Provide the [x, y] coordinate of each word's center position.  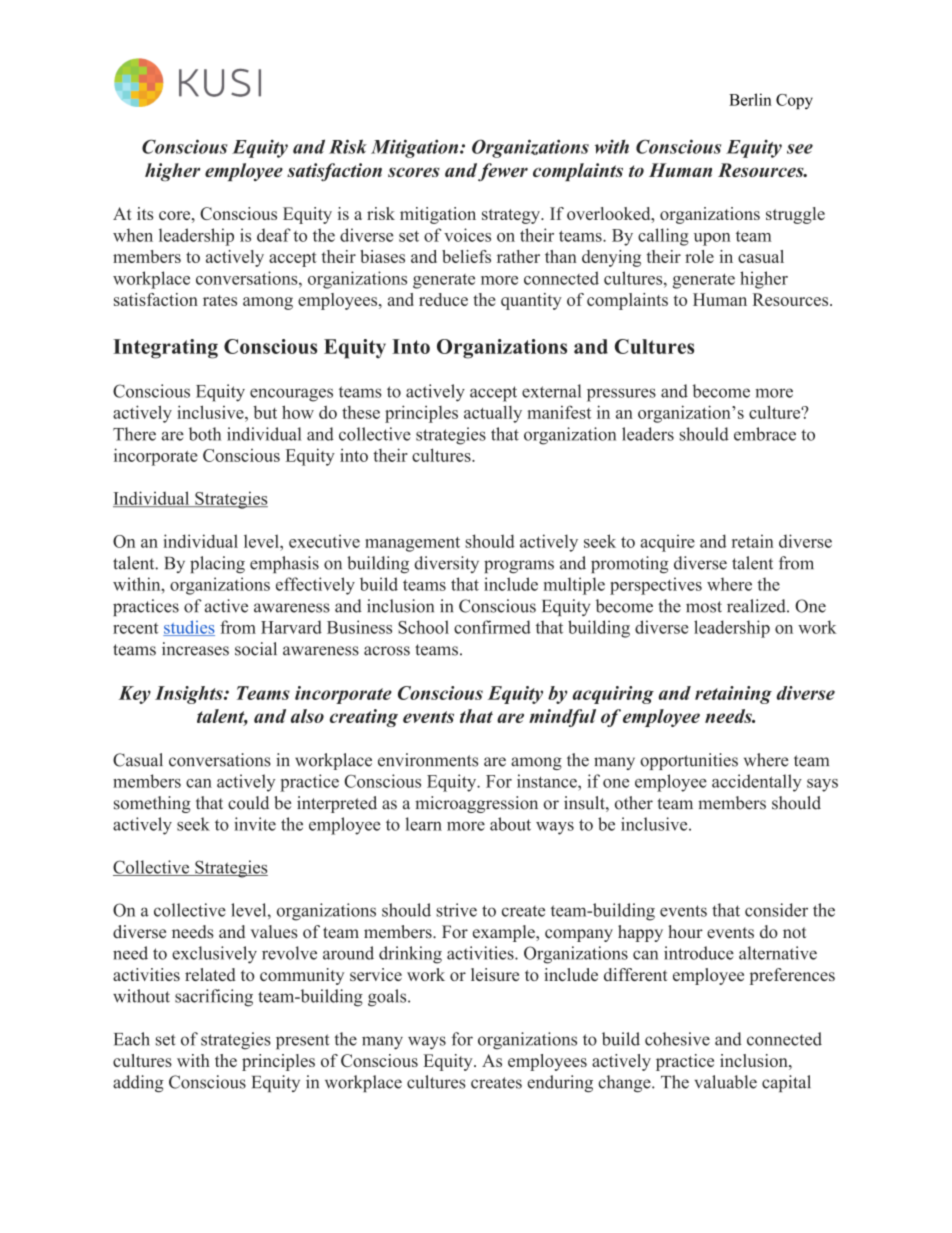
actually [493, 414]
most [704, 607]
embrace [765, 434]
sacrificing [214, 998]
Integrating [165, 349]
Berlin [750, 99]
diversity [446, 564]
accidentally [757, 783]
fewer [503, 172]
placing [217, 564]
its [145, 213]
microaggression [476, 804]
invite [255, 824]
